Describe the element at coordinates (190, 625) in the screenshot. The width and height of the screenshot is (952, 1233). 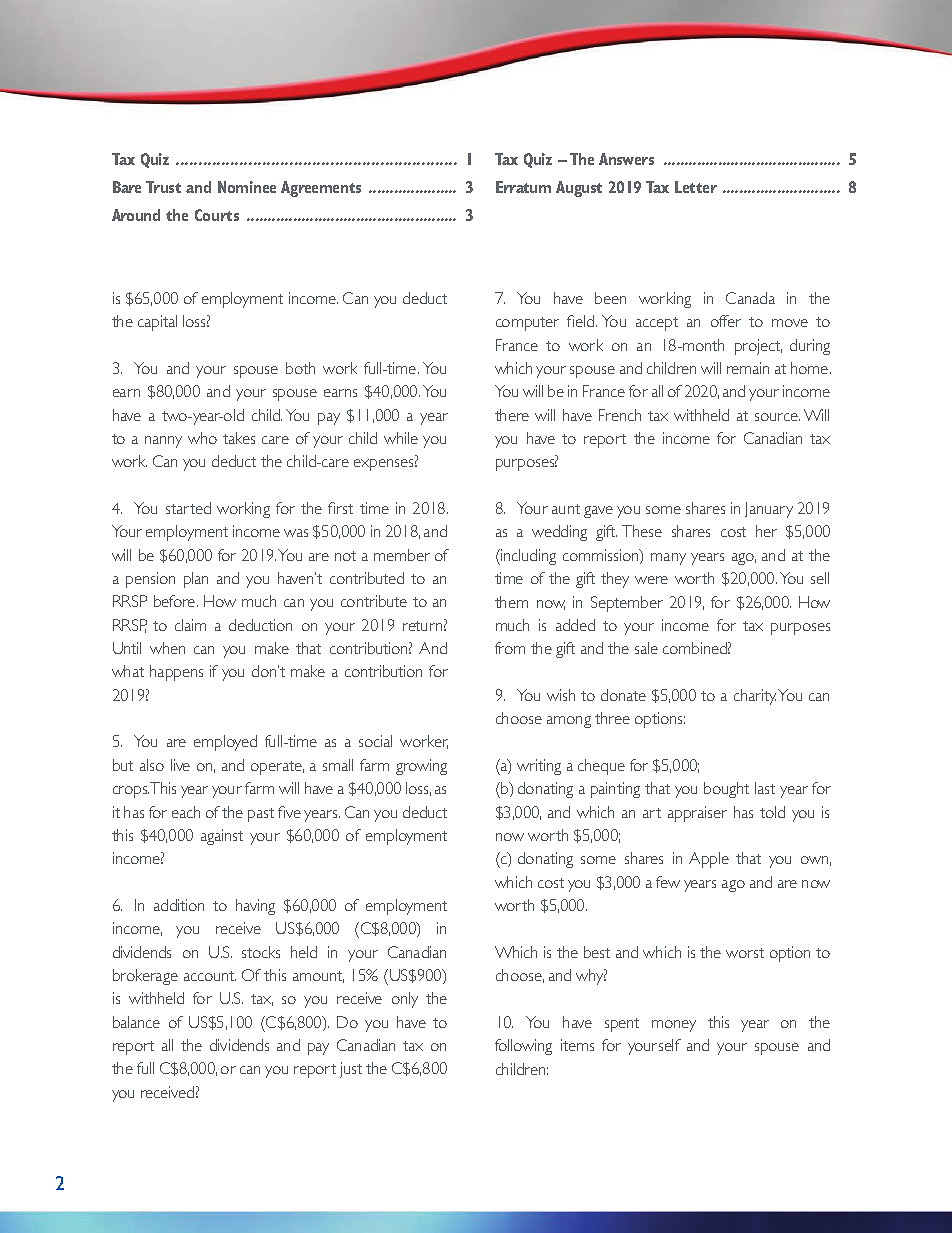
I see `claim` at that location.
